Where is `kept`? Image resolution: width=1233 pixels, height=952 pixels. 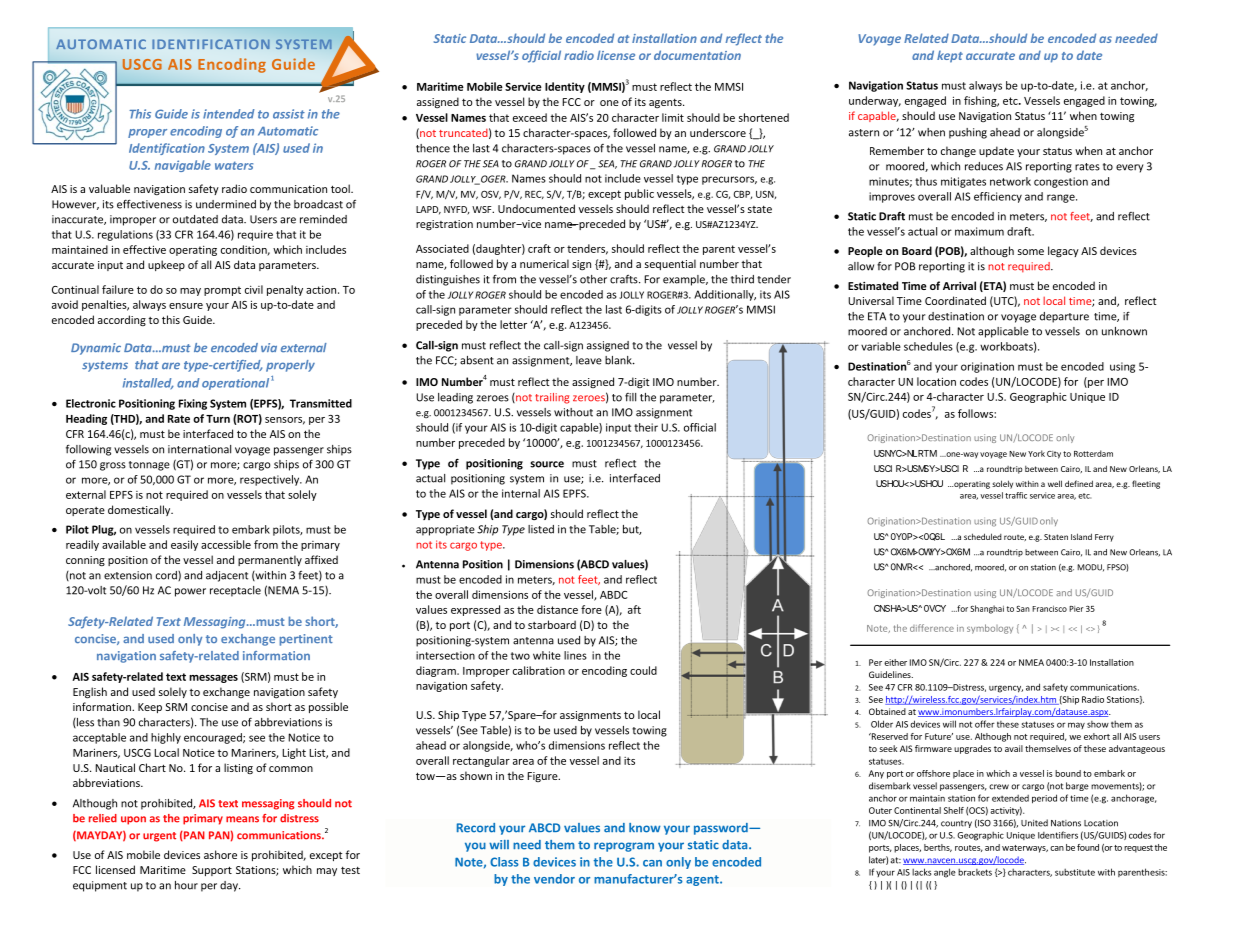 kept is located at coordinates (950, 56).
